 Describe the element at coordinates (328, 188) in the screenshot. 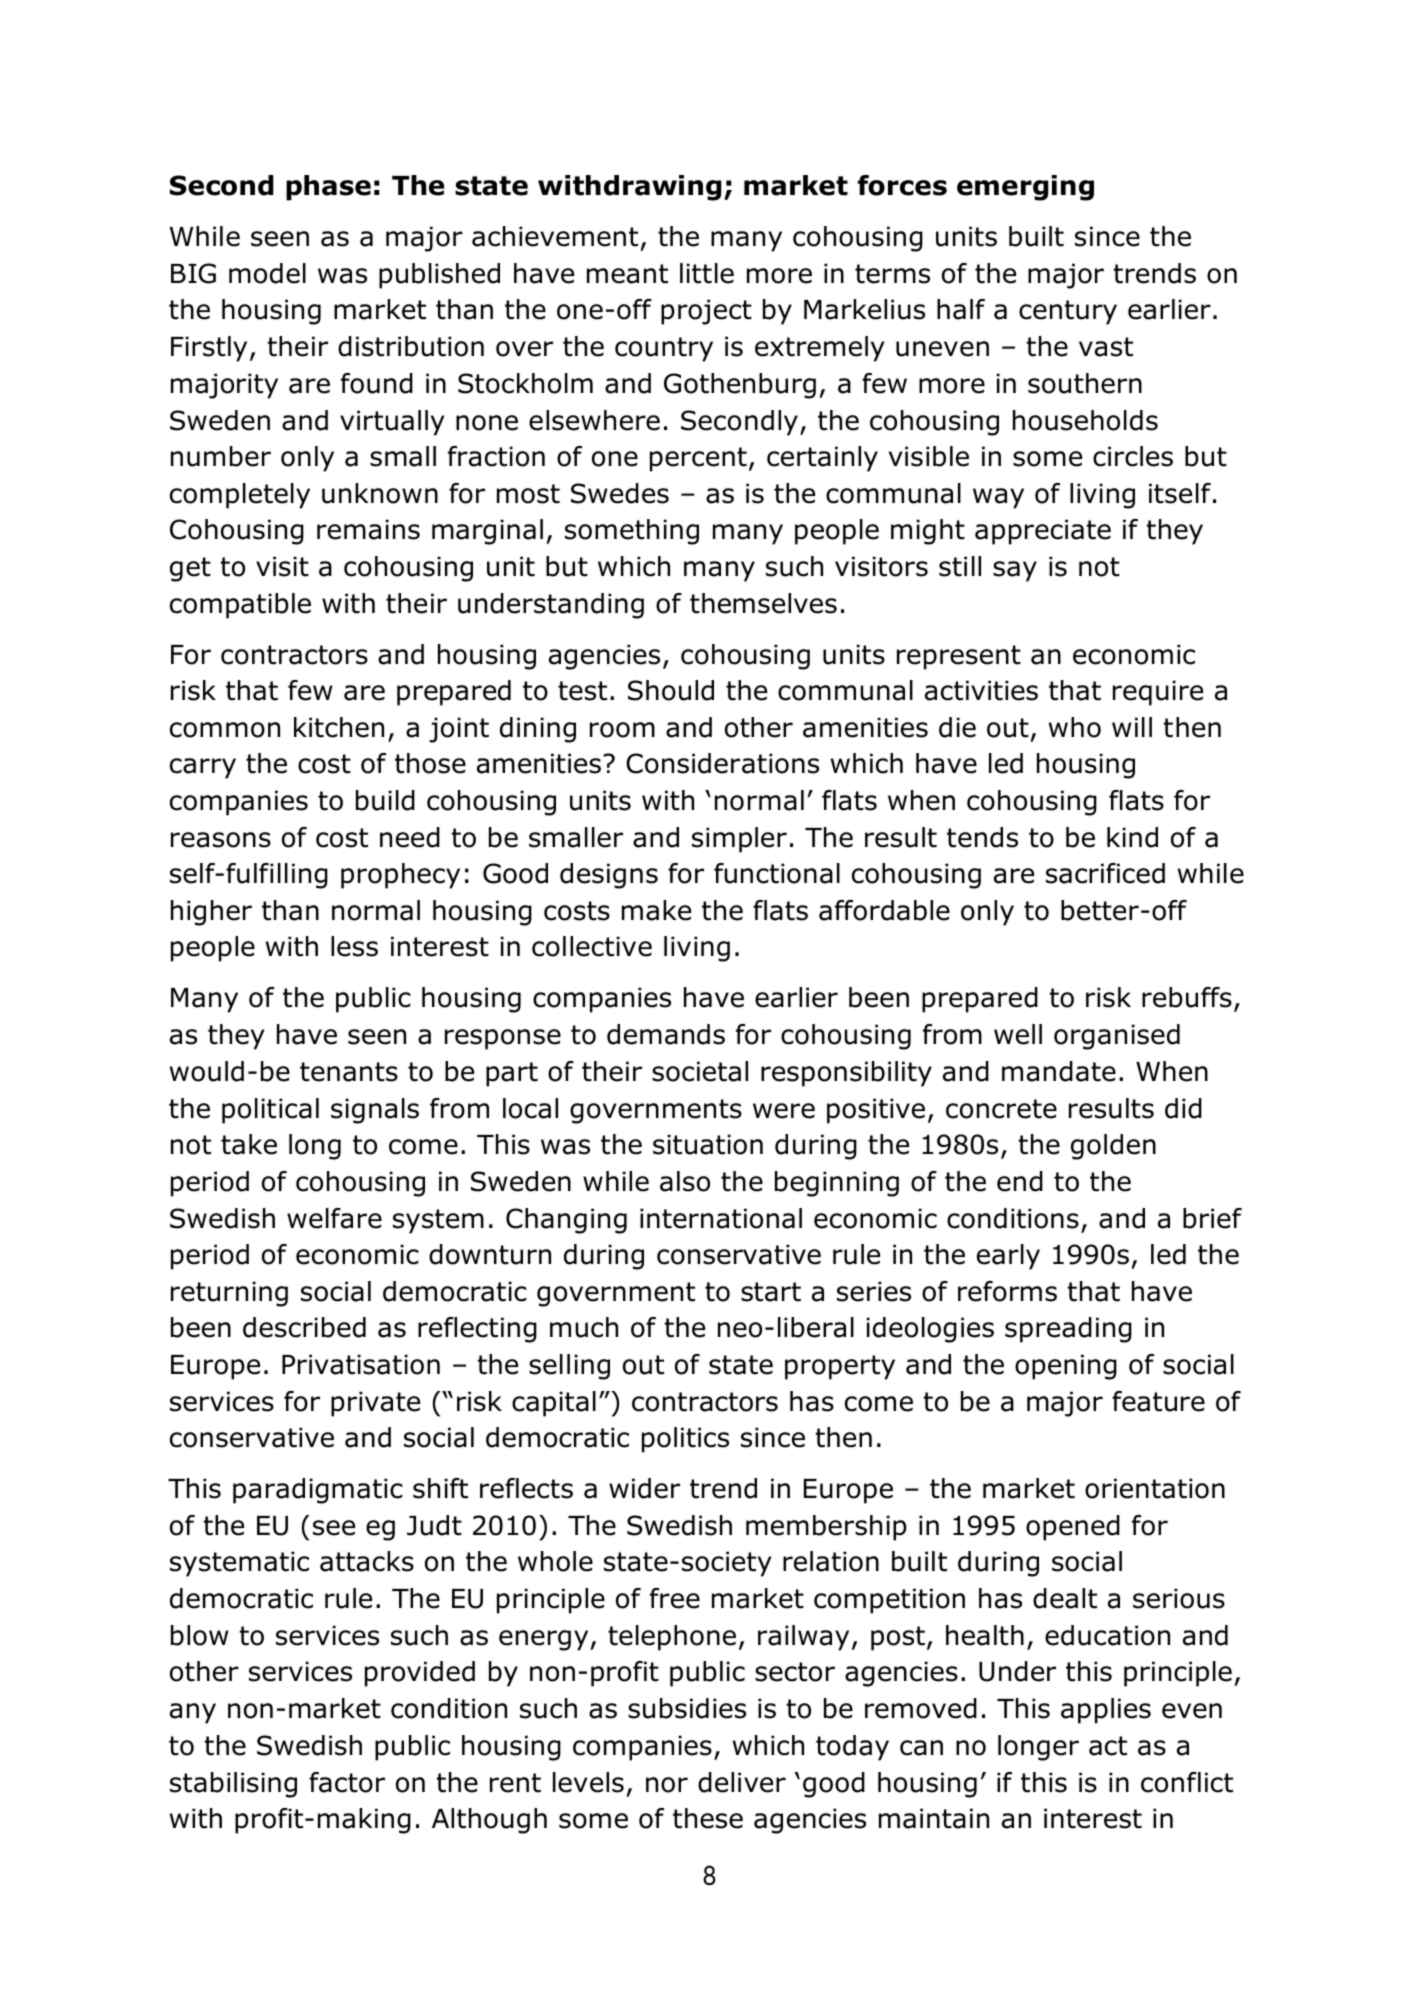

I see `phase` at that location.
